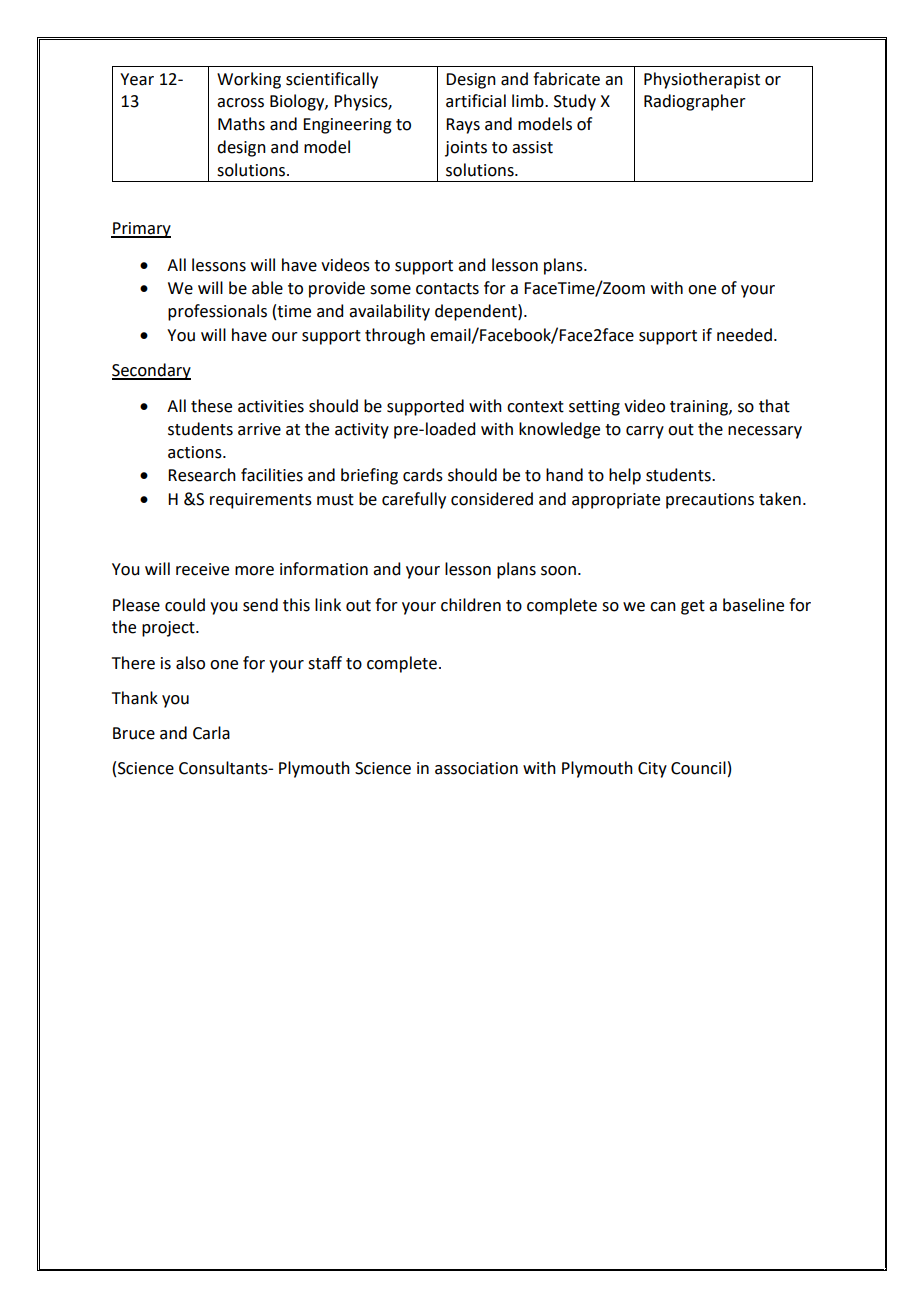  What do you see at coordinates (698, 768) in the screenshot?
I see `Council` at bounding box center [698, 768].
